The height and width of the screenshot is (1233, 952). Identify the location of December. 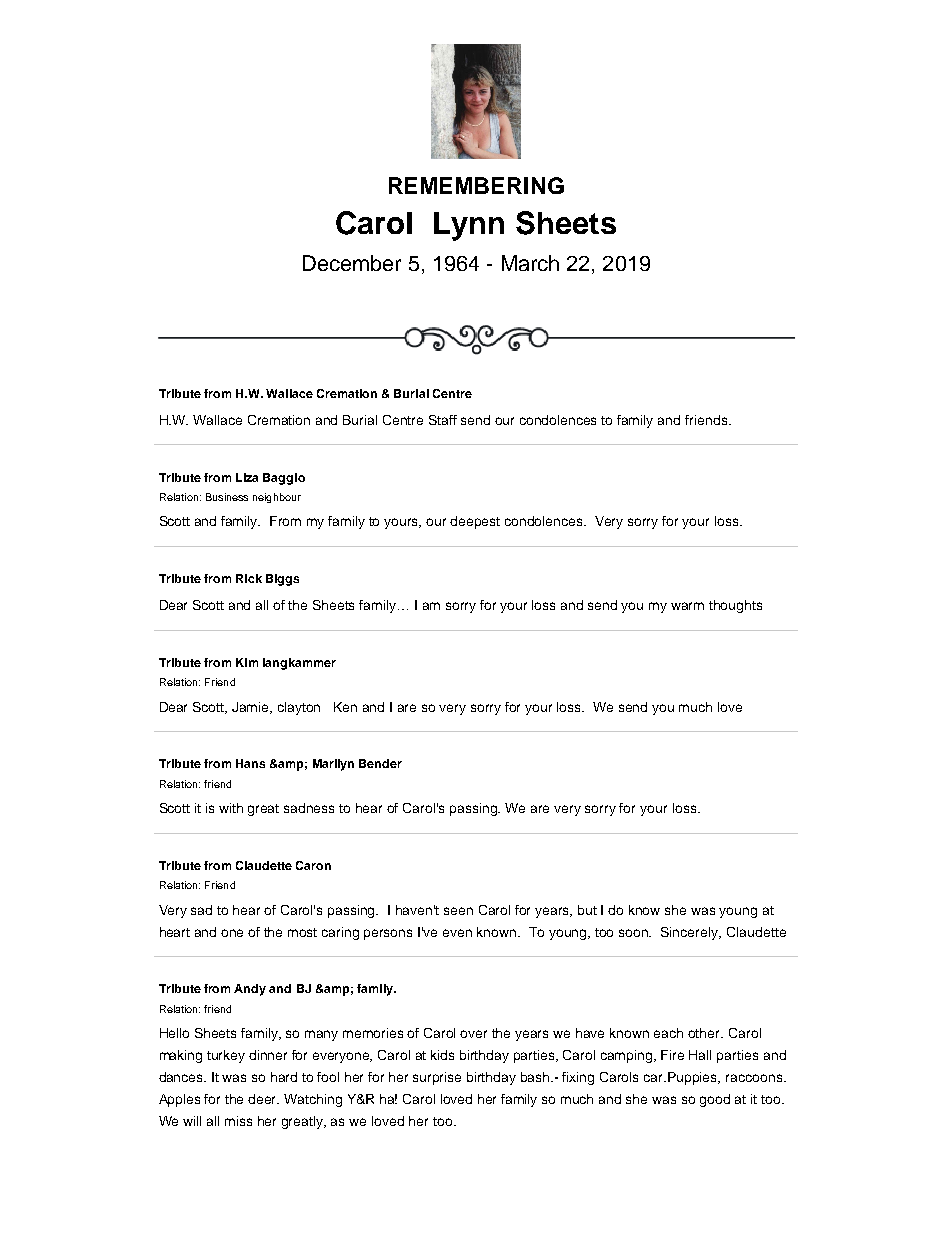
(352, 263).
